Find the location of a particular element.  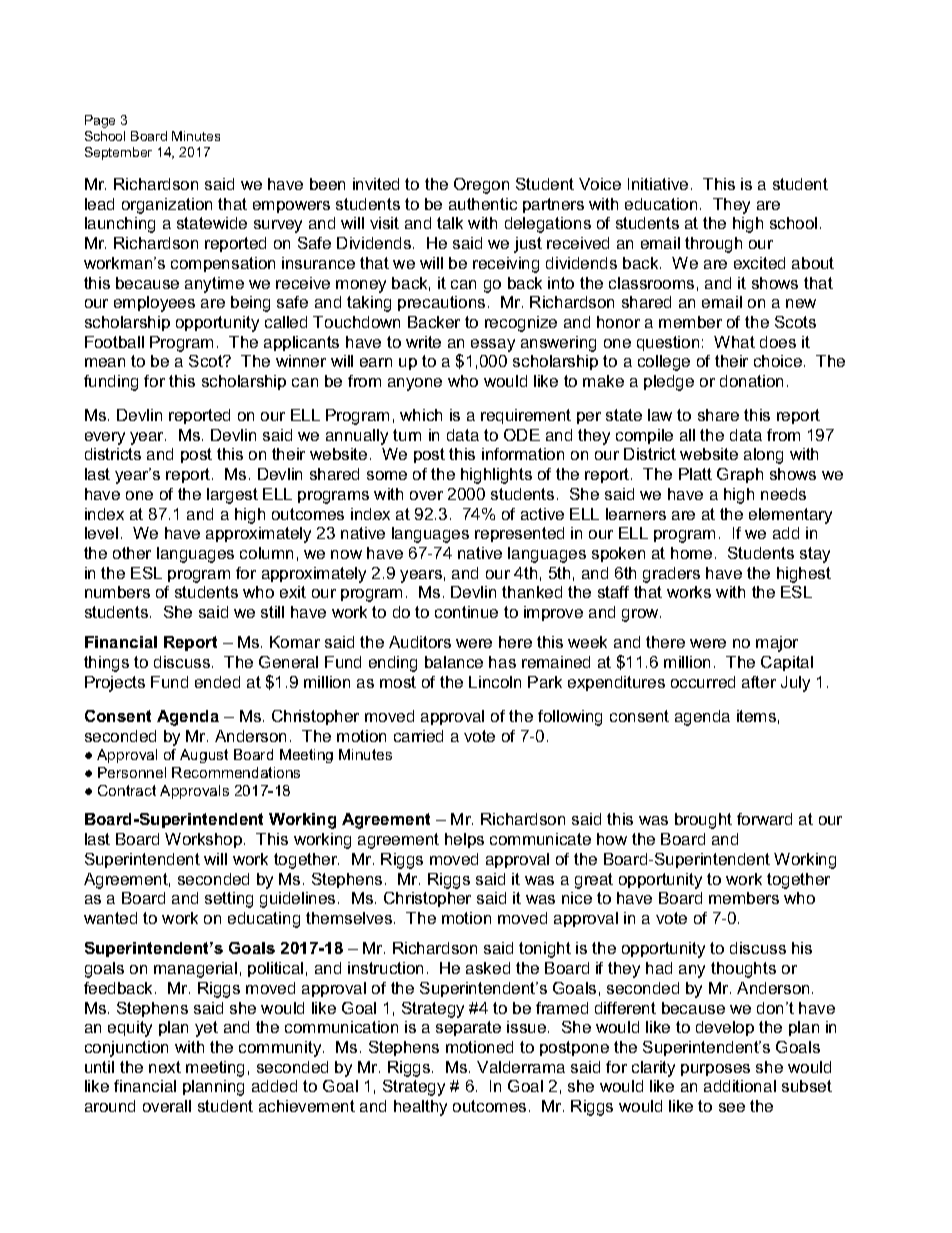

September is located at coordinates (118, 153).
